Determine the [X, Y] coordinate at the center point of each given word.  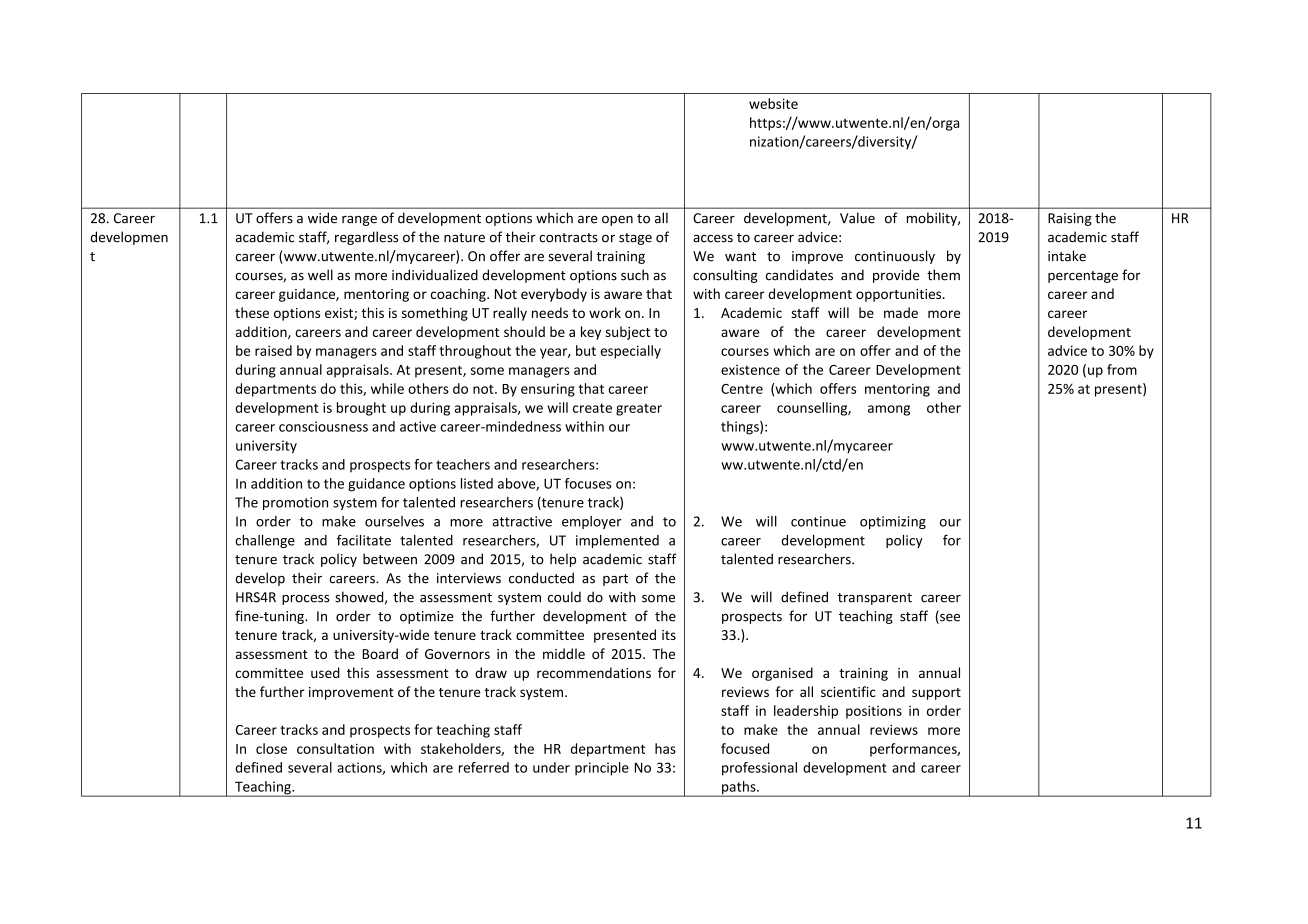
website [773, 103]
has [665, 748]
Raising [1070, 219]
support [936, 694]
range [359, 221]
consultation [335, 748]
